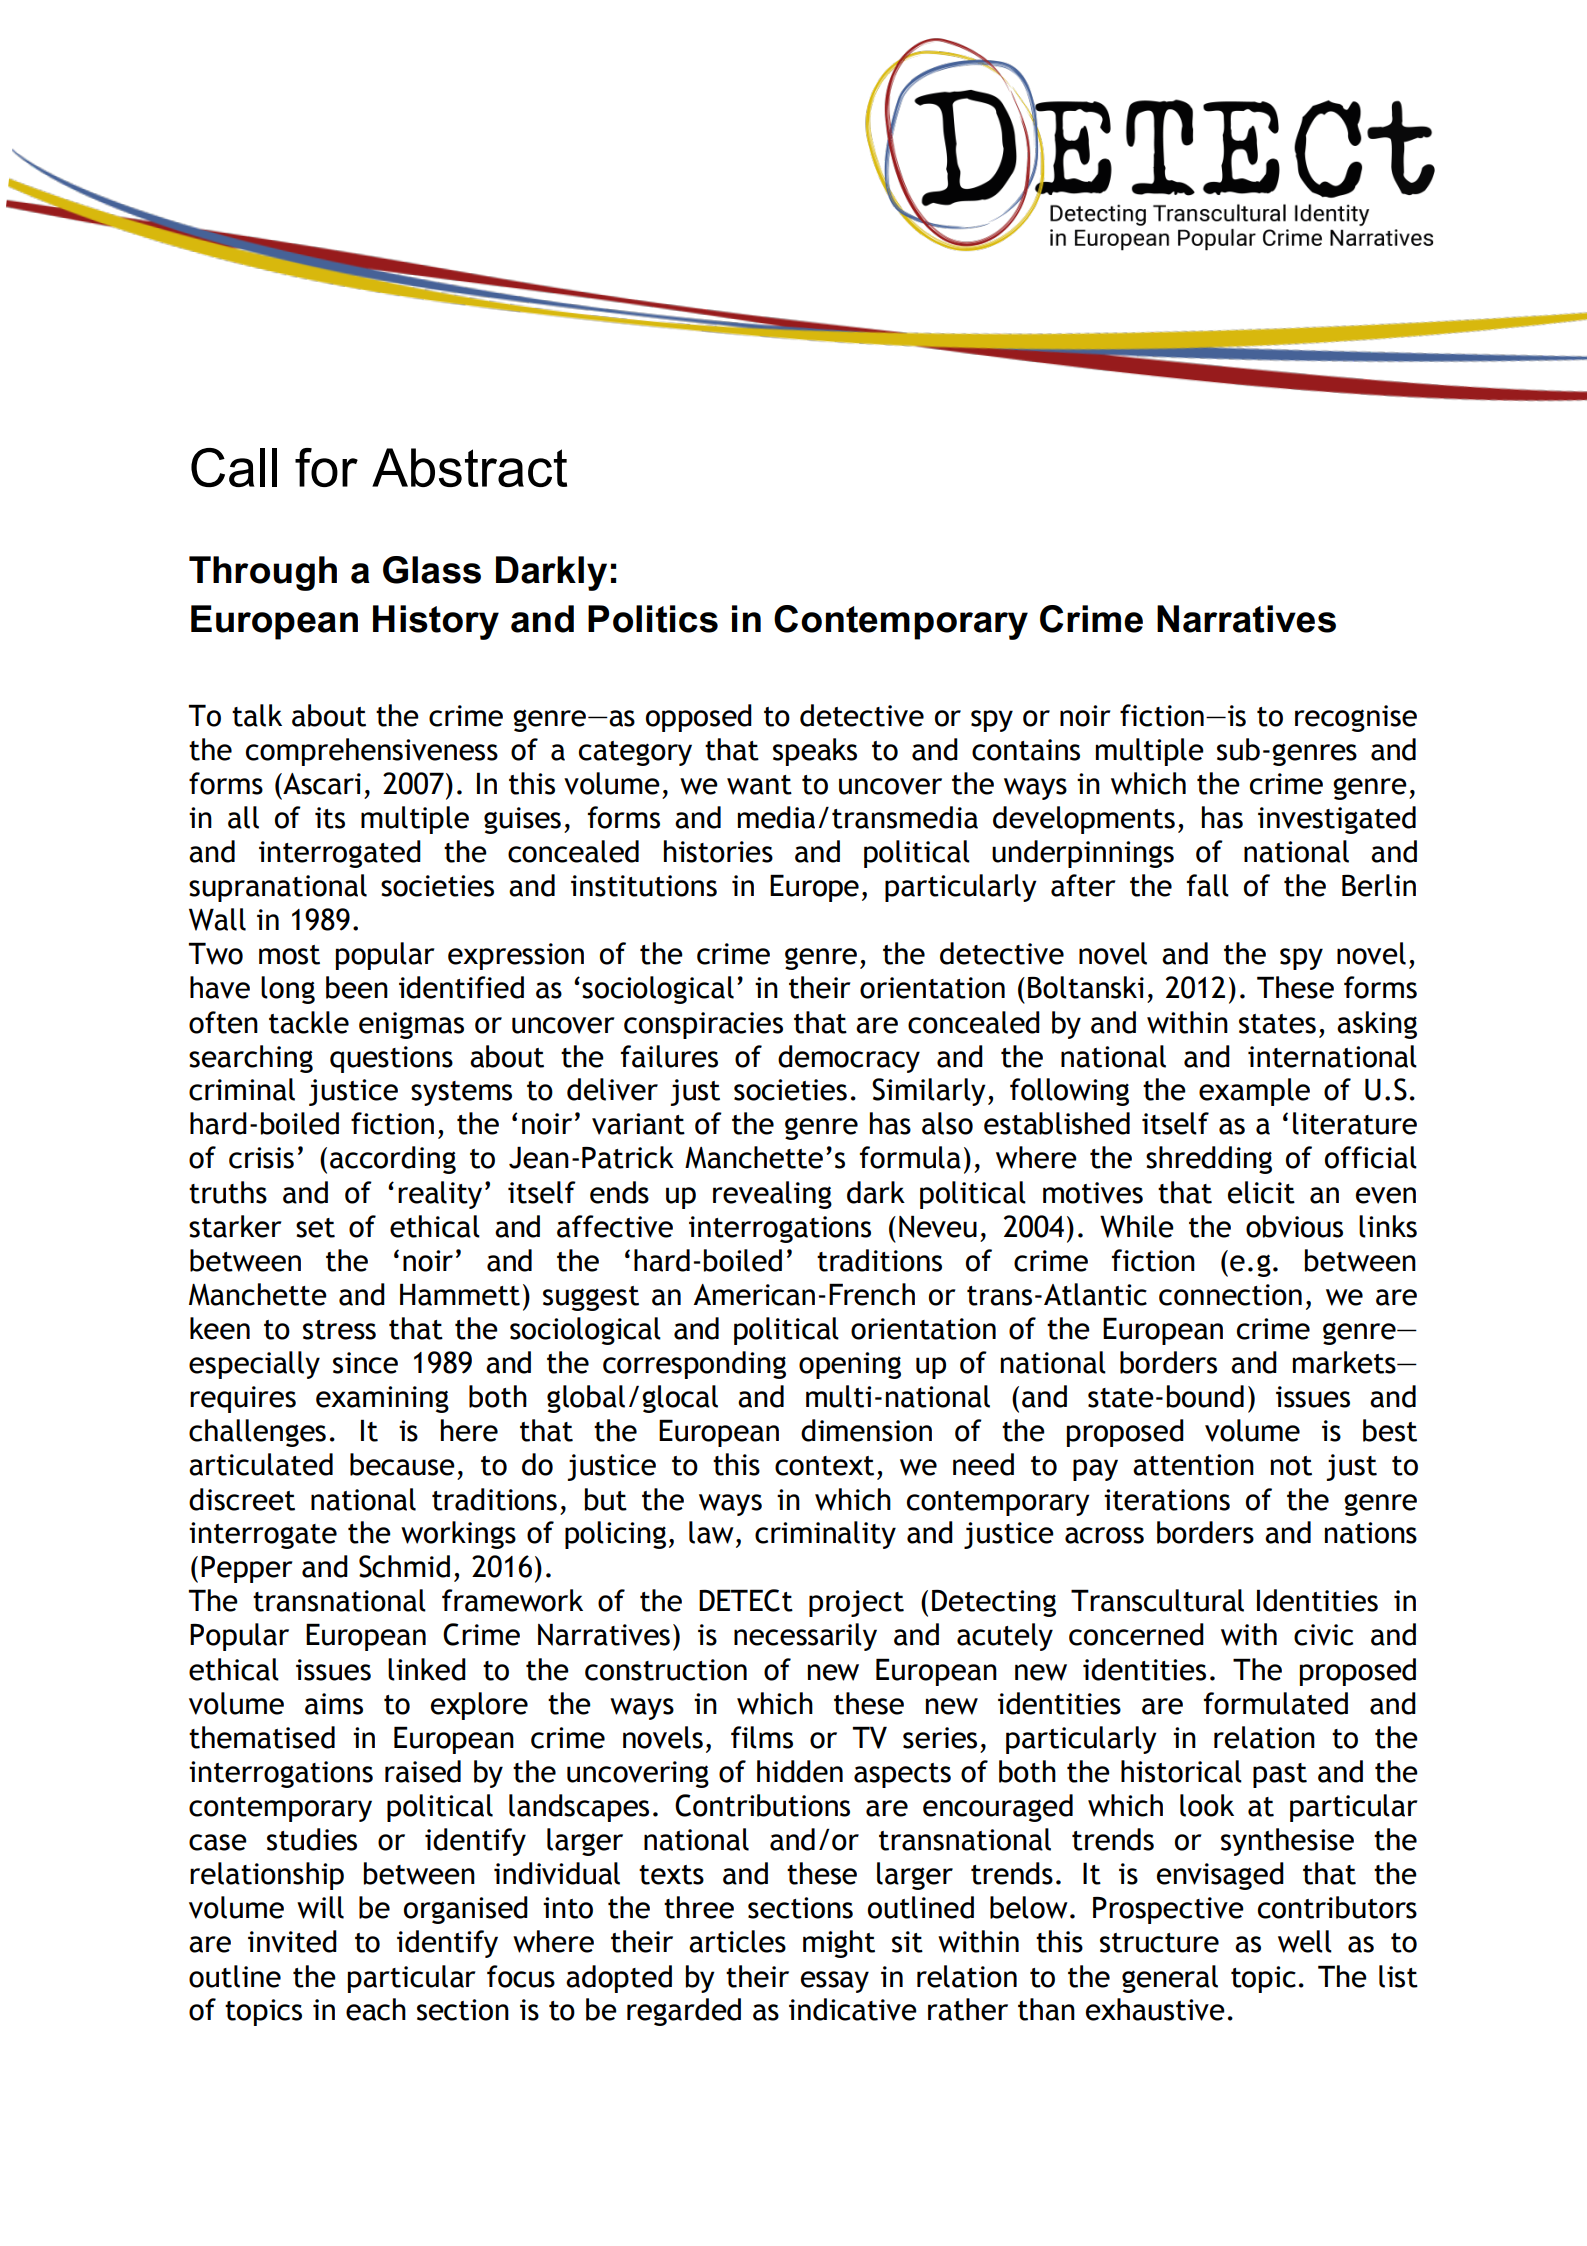 This screenshot has height=2246, width=1587. I want to click on democracy, so click(849, 1059).
